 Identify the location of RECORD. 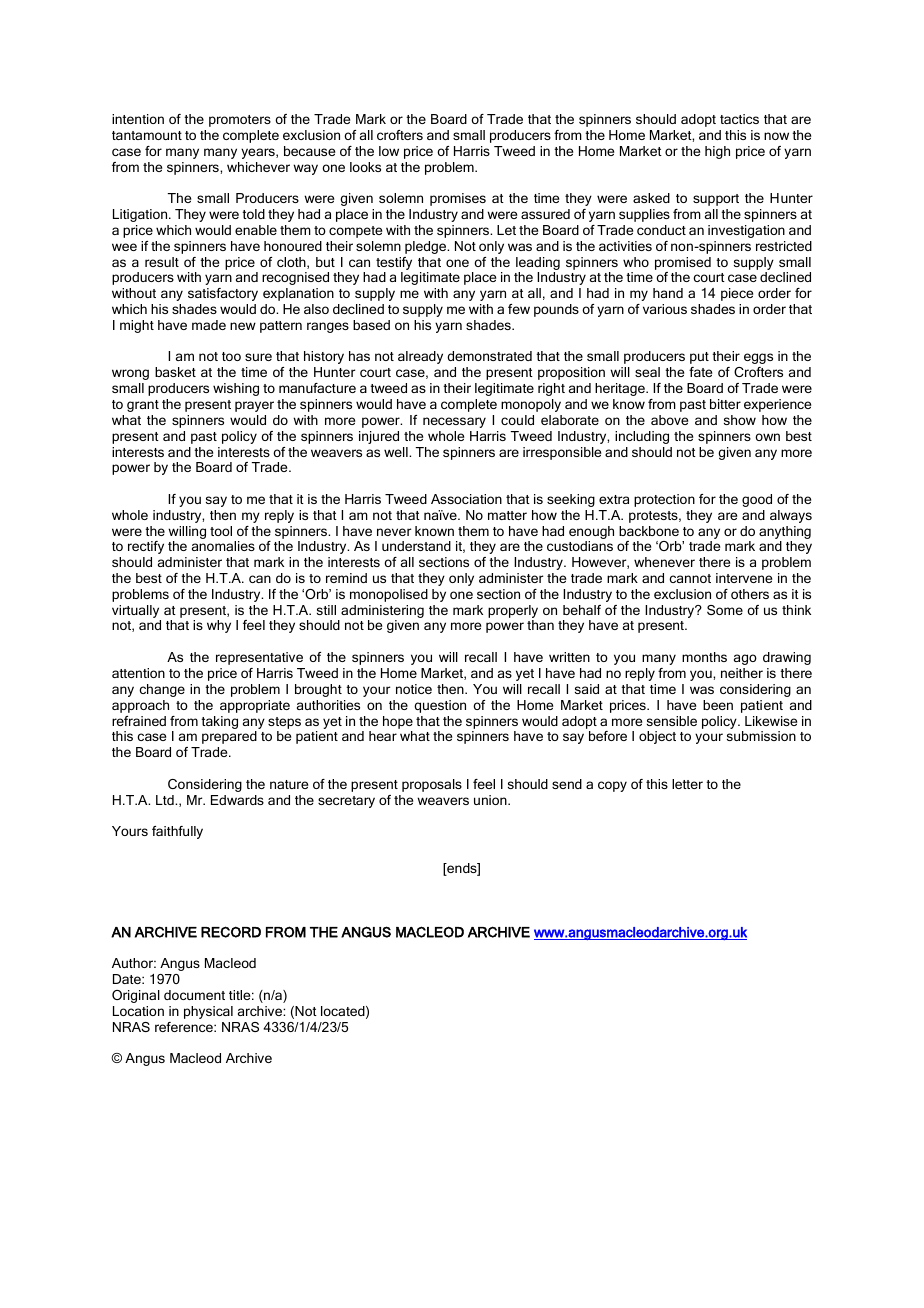
(231, 932).
